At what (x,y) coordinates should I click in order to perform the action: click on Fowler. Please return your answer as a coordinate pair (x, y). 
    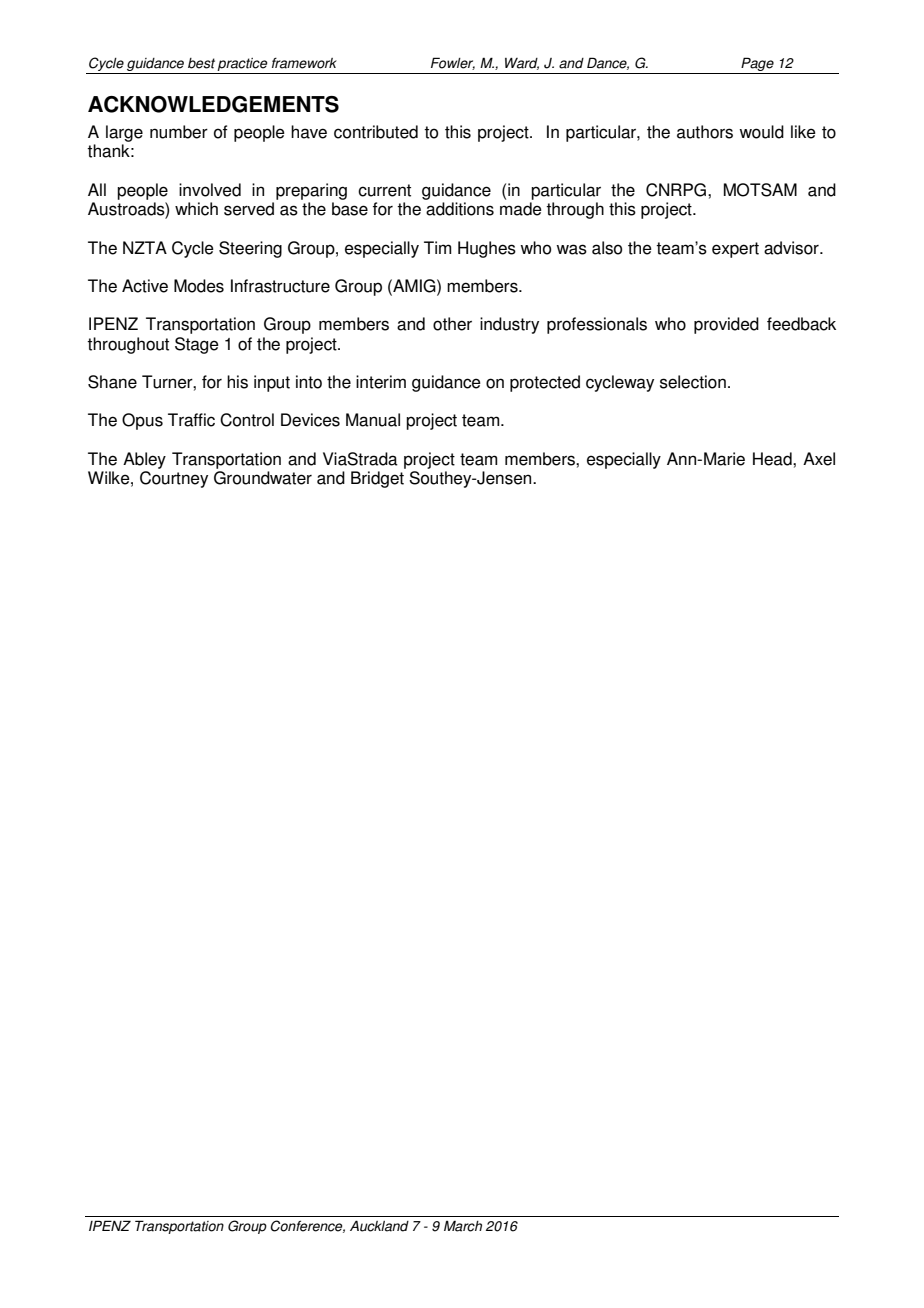
    Looking at the image, I should click on (453, 63).
